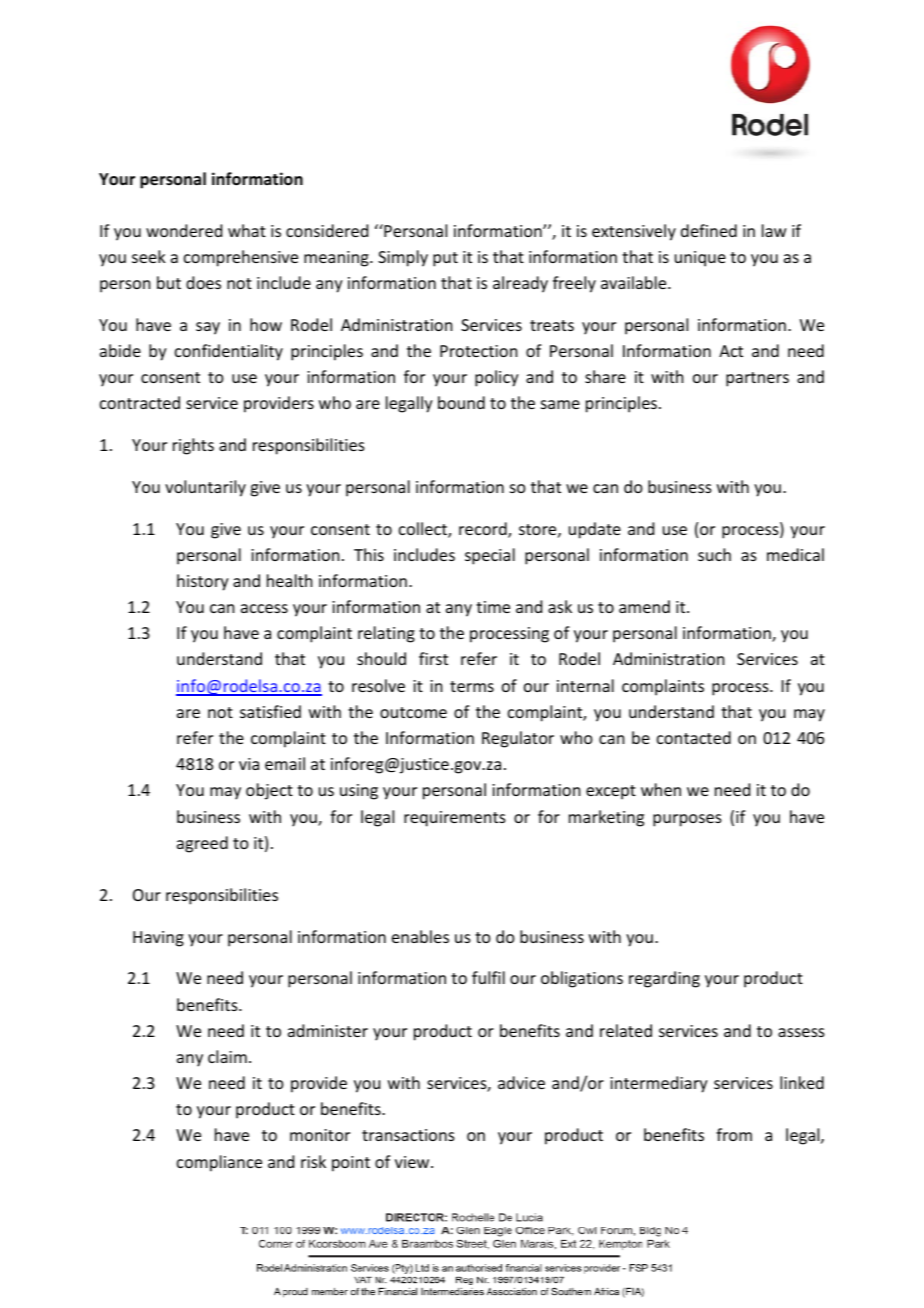  What do you see at coordinates (270, 711) in the screenshot?
I see `satisfied` at bounding box center [270, 711].
